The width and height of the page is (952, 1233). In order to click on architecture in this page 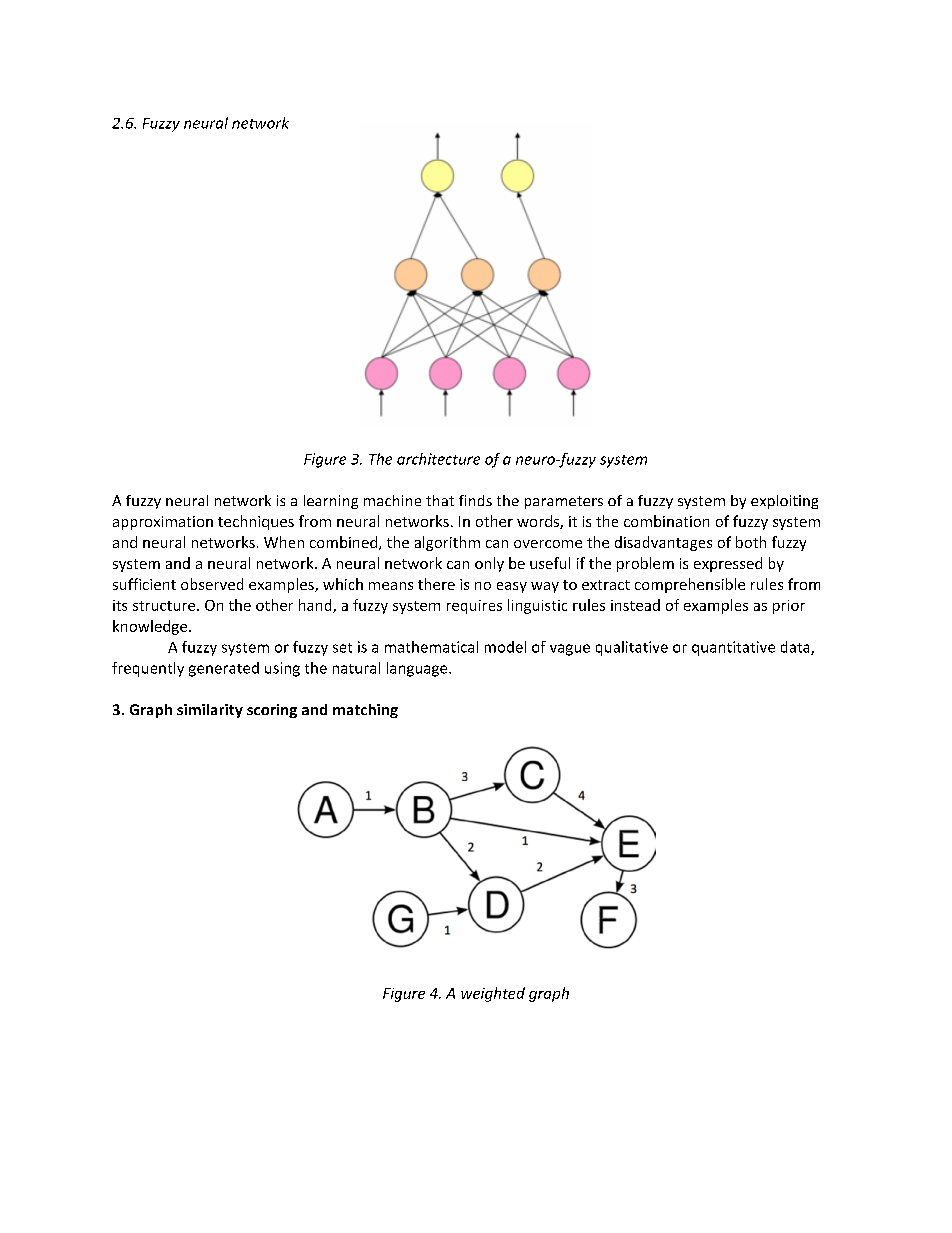, I will do `click(438, 459)`.
